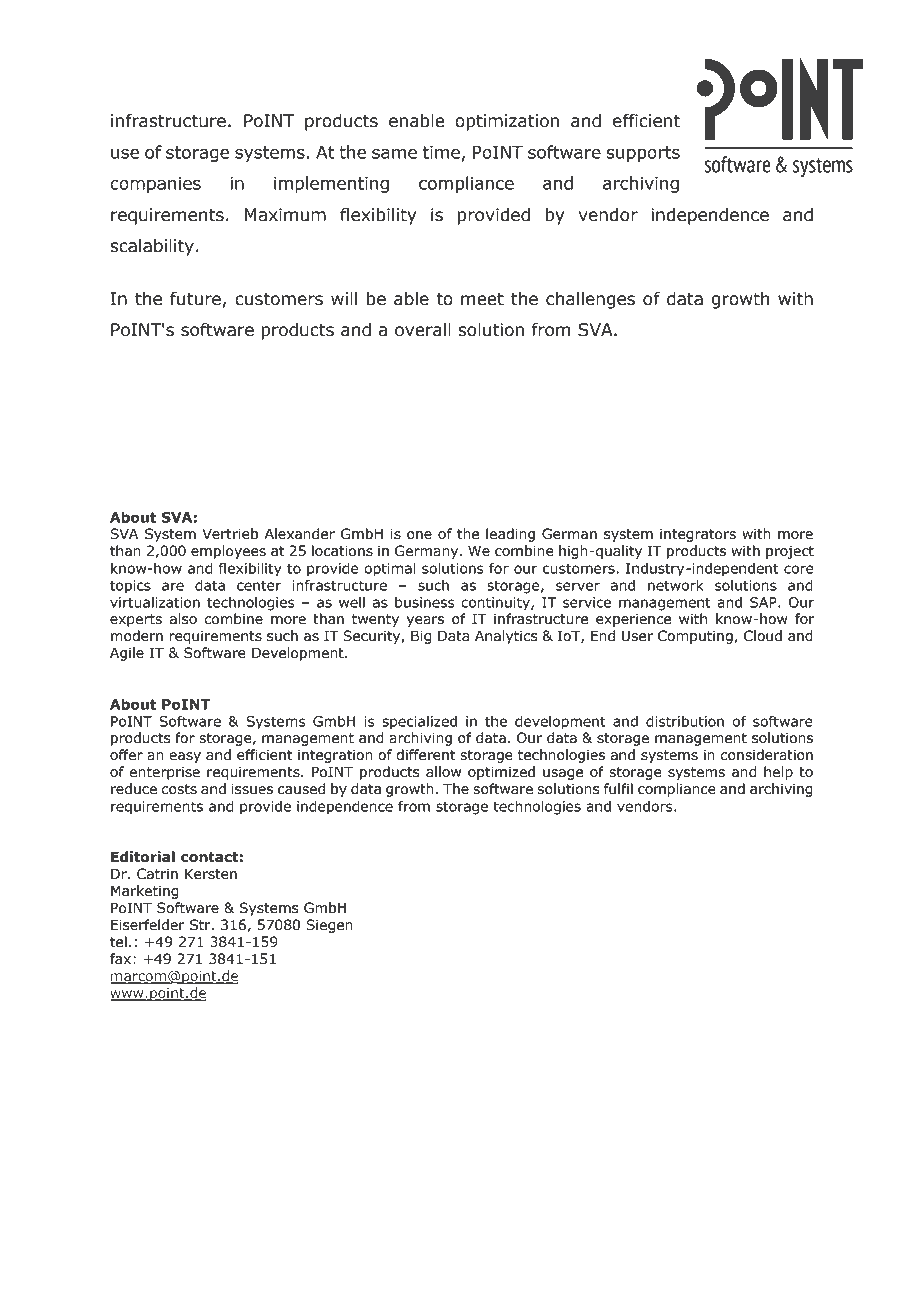 The height and width of the image is (1308, 924). Describe the element at coordinates (698, 535) in the image. I see `integrators` at that location.
